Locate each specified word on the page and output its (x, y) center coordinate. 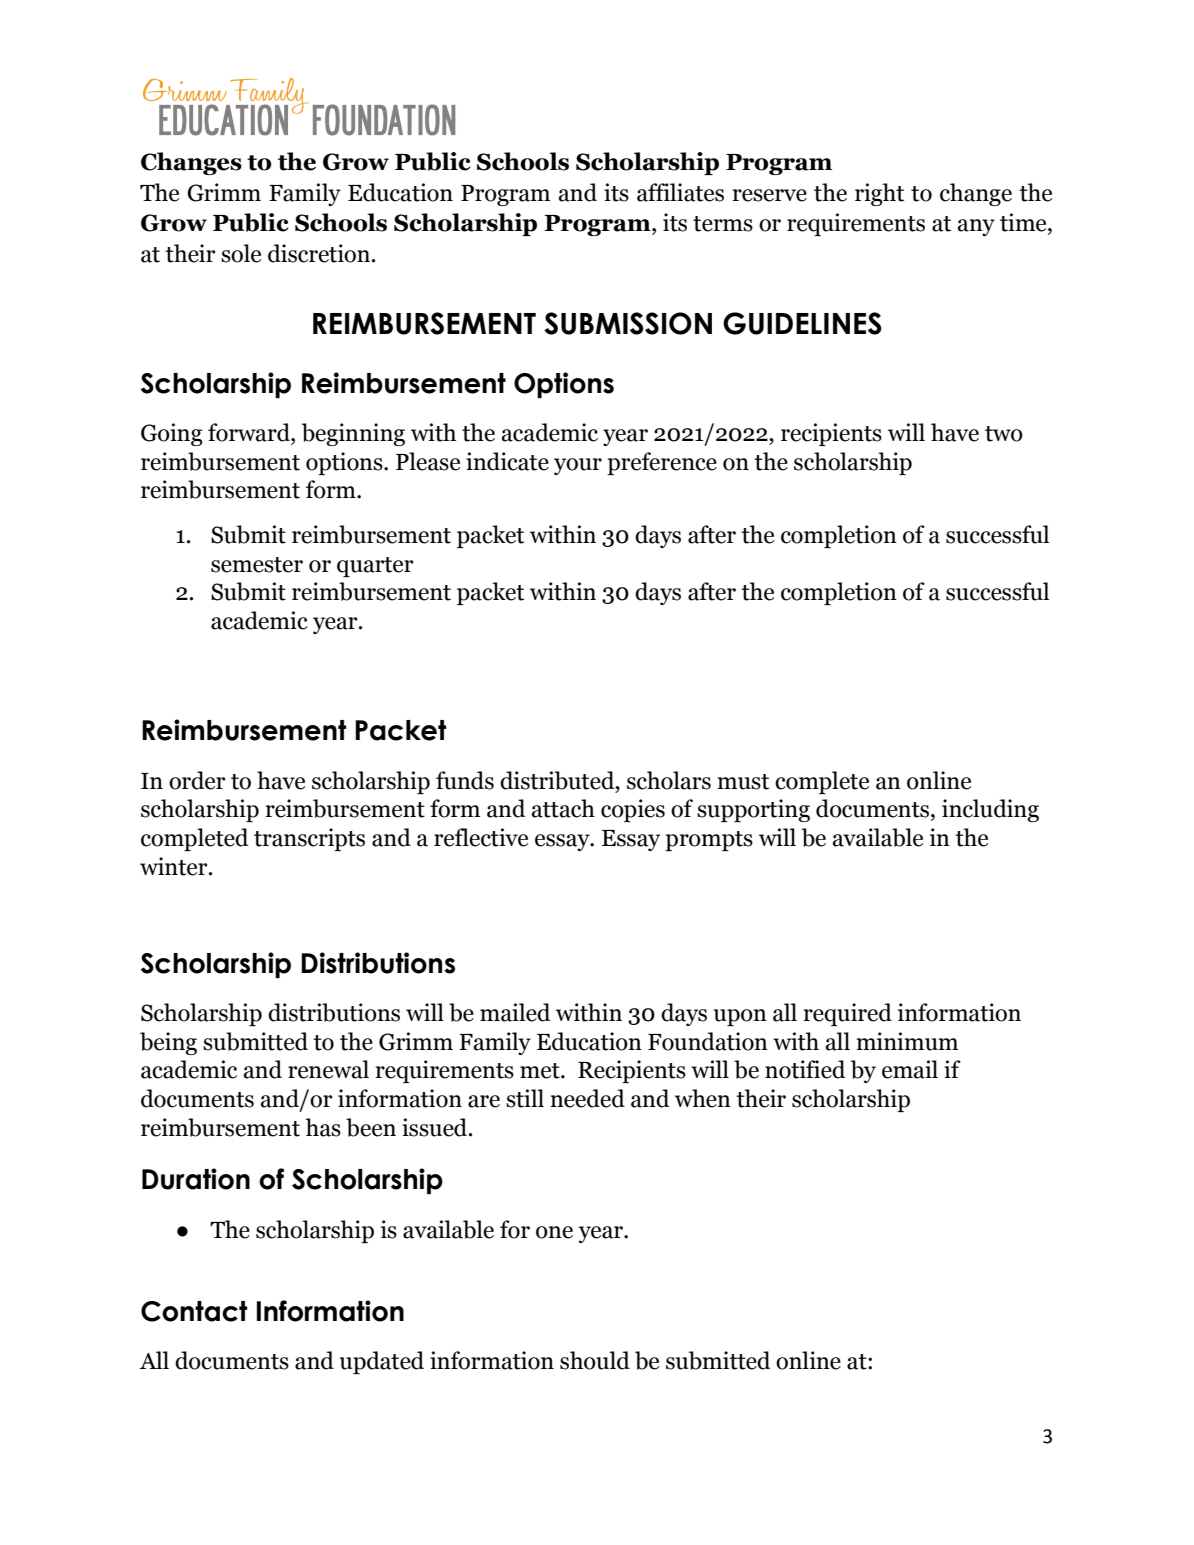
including (990, 810)
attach (563, 808)
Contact (194, 1311)
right (879, 194)
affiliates (680, 192)
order (197, 780)
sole (241, 253)
